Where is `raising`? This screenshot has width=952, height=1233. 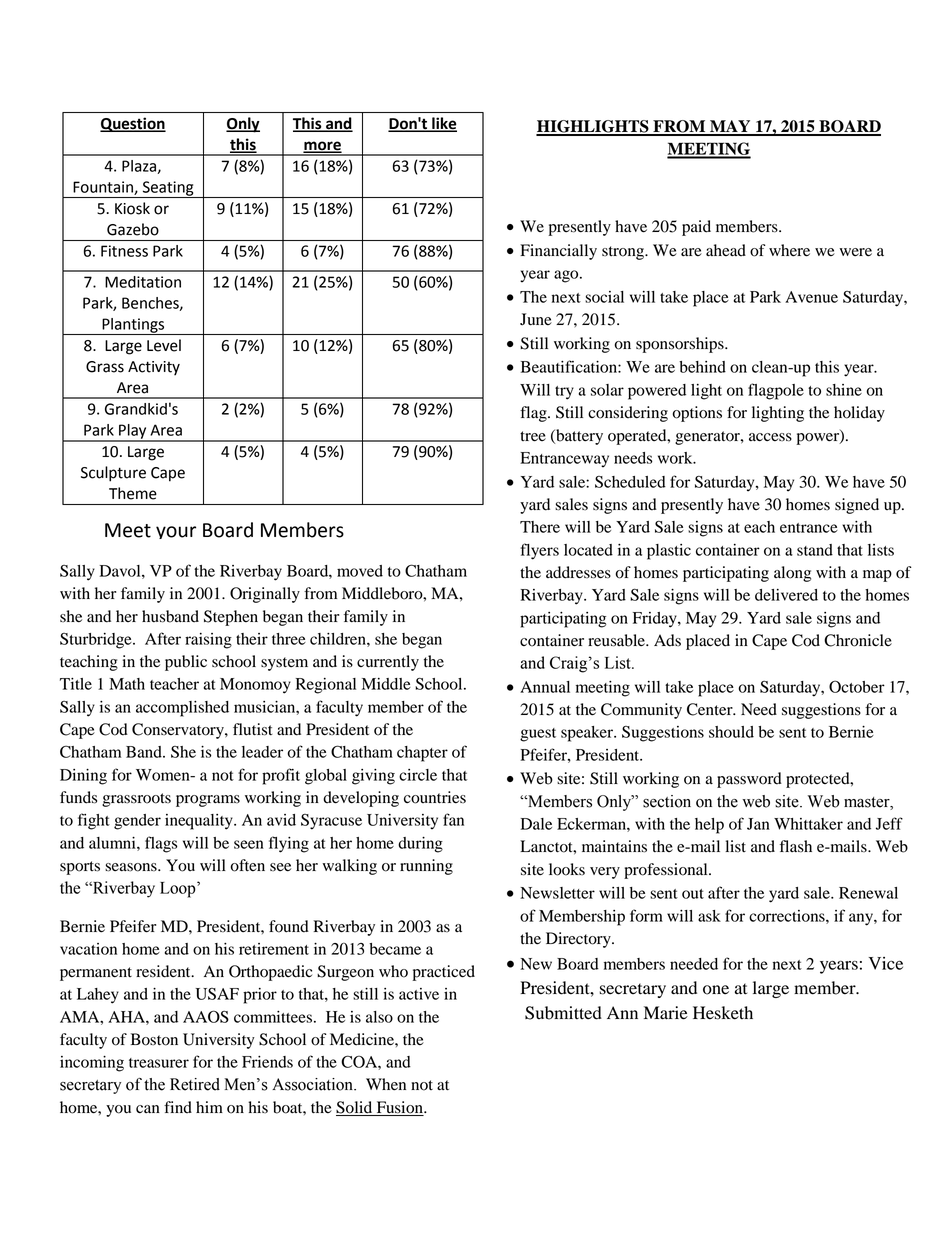 raising is located at coordinates (208, 641).
